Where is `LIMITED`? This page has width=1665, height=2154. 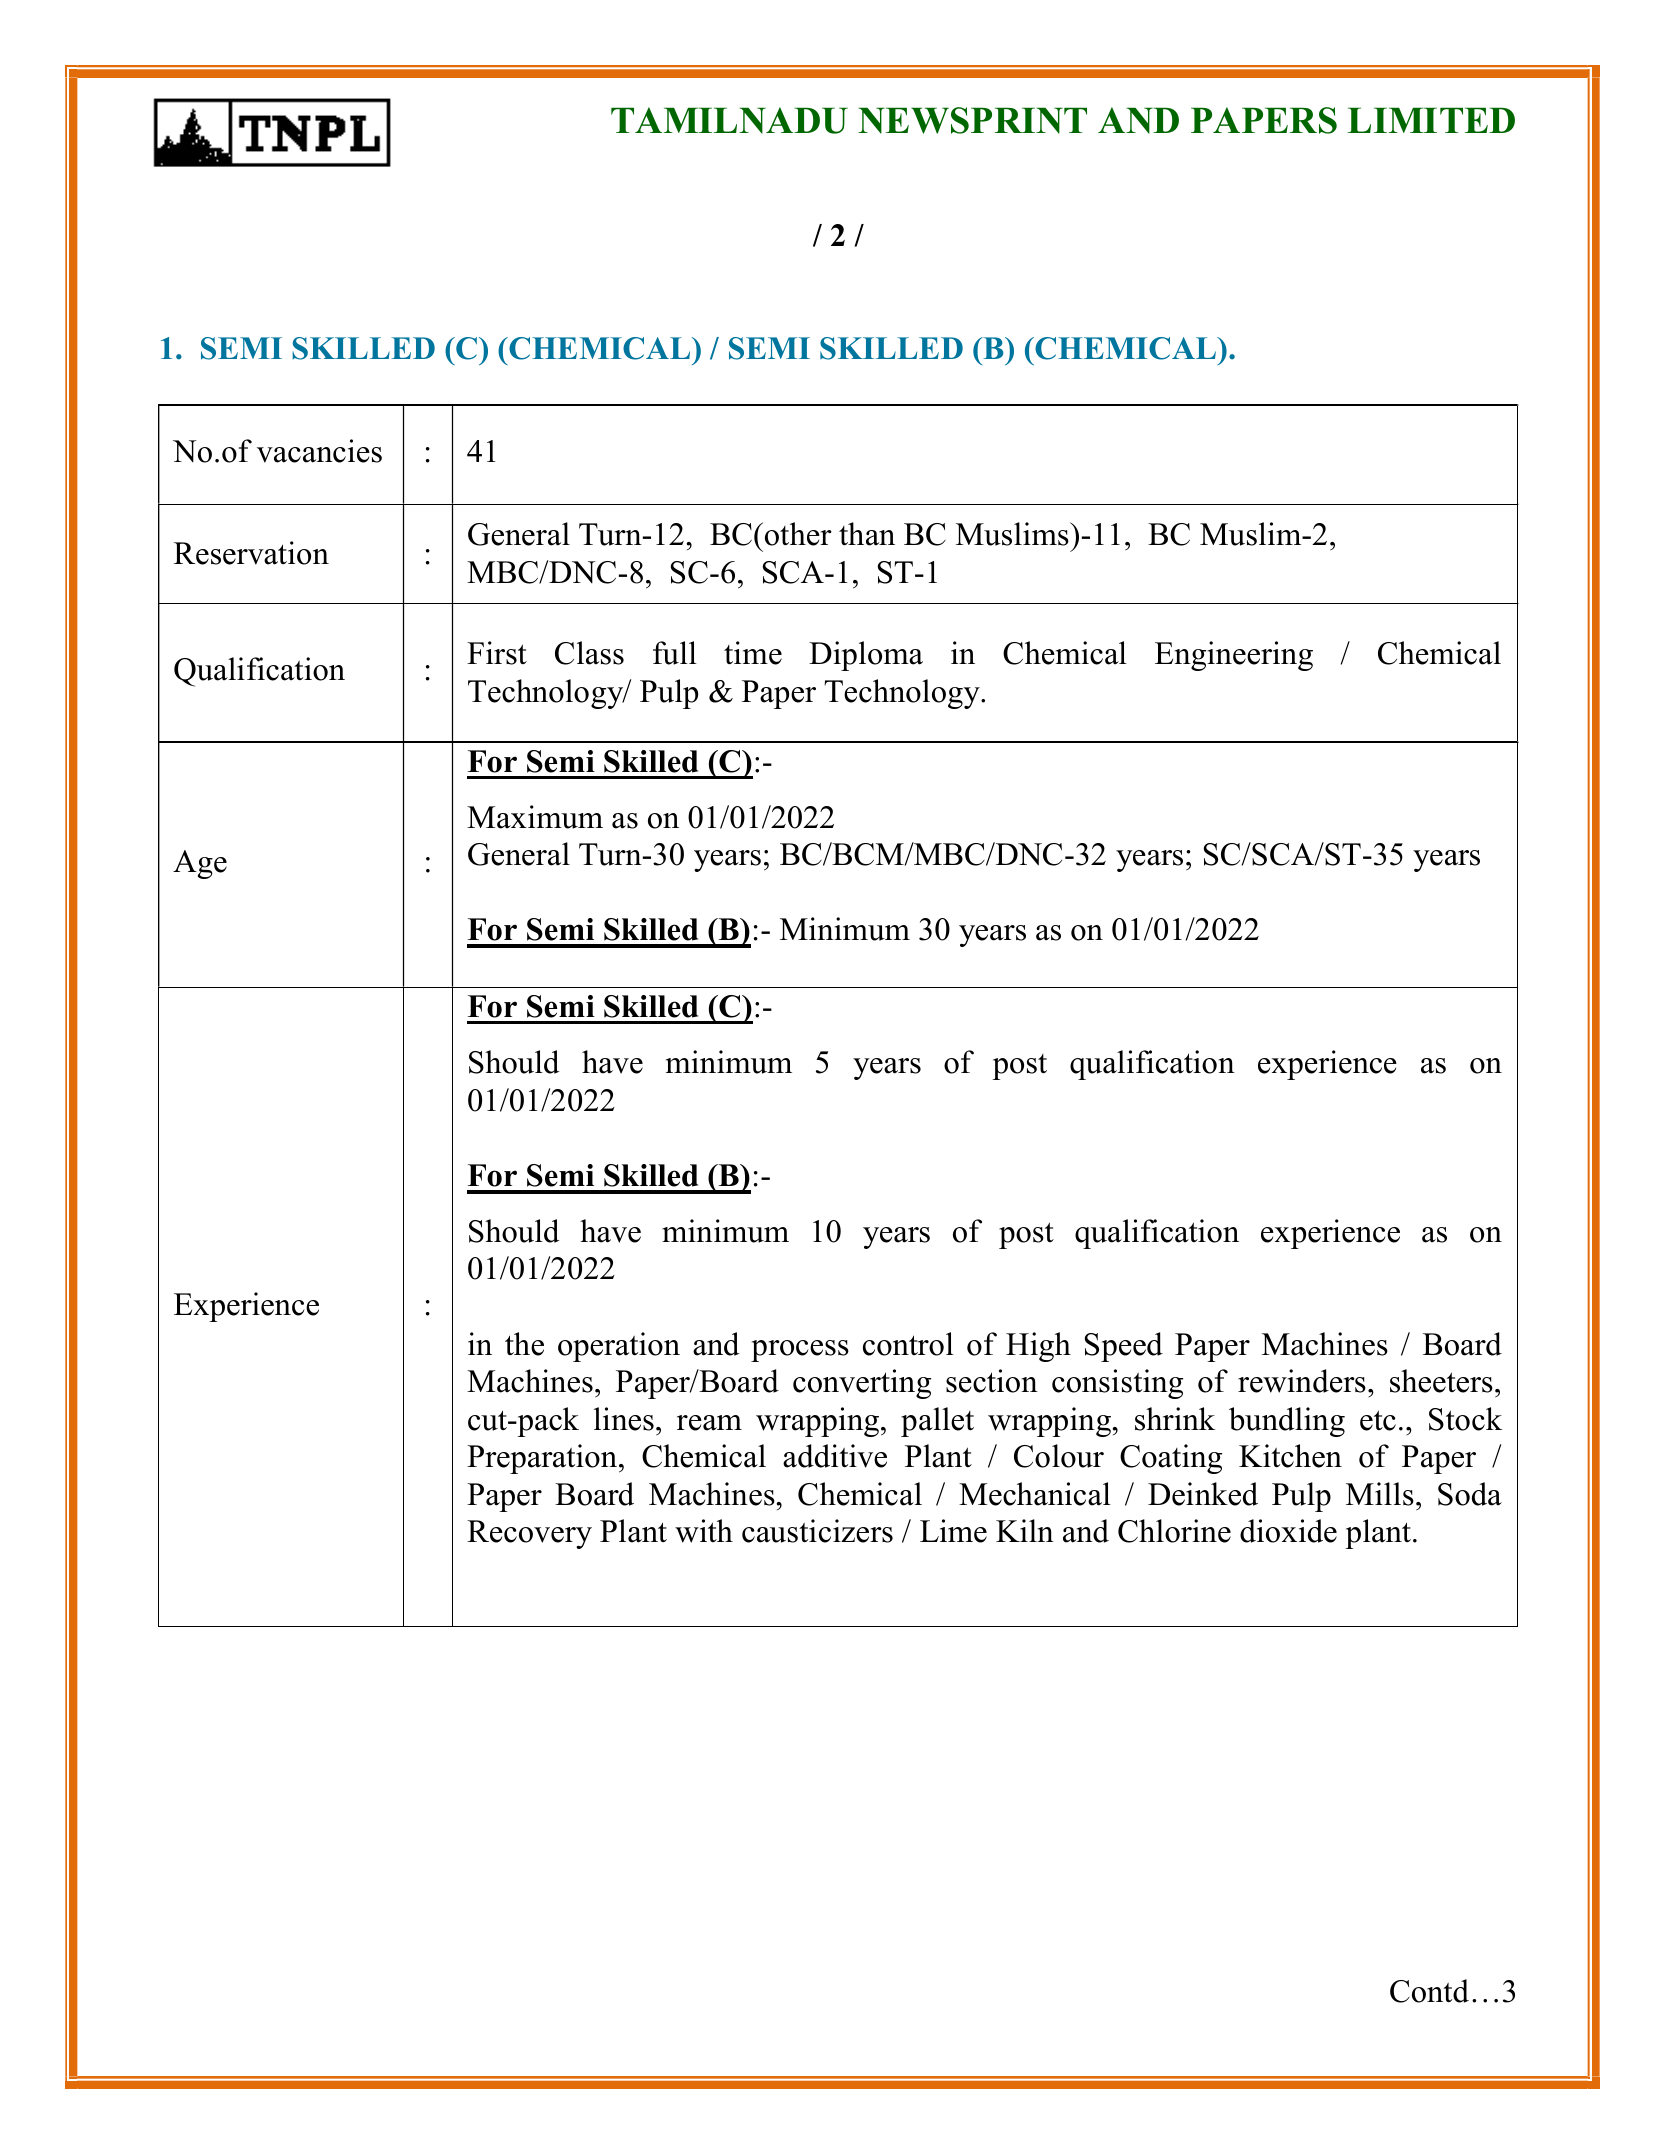 LIMITED is located at coordinates (1431, 120).
